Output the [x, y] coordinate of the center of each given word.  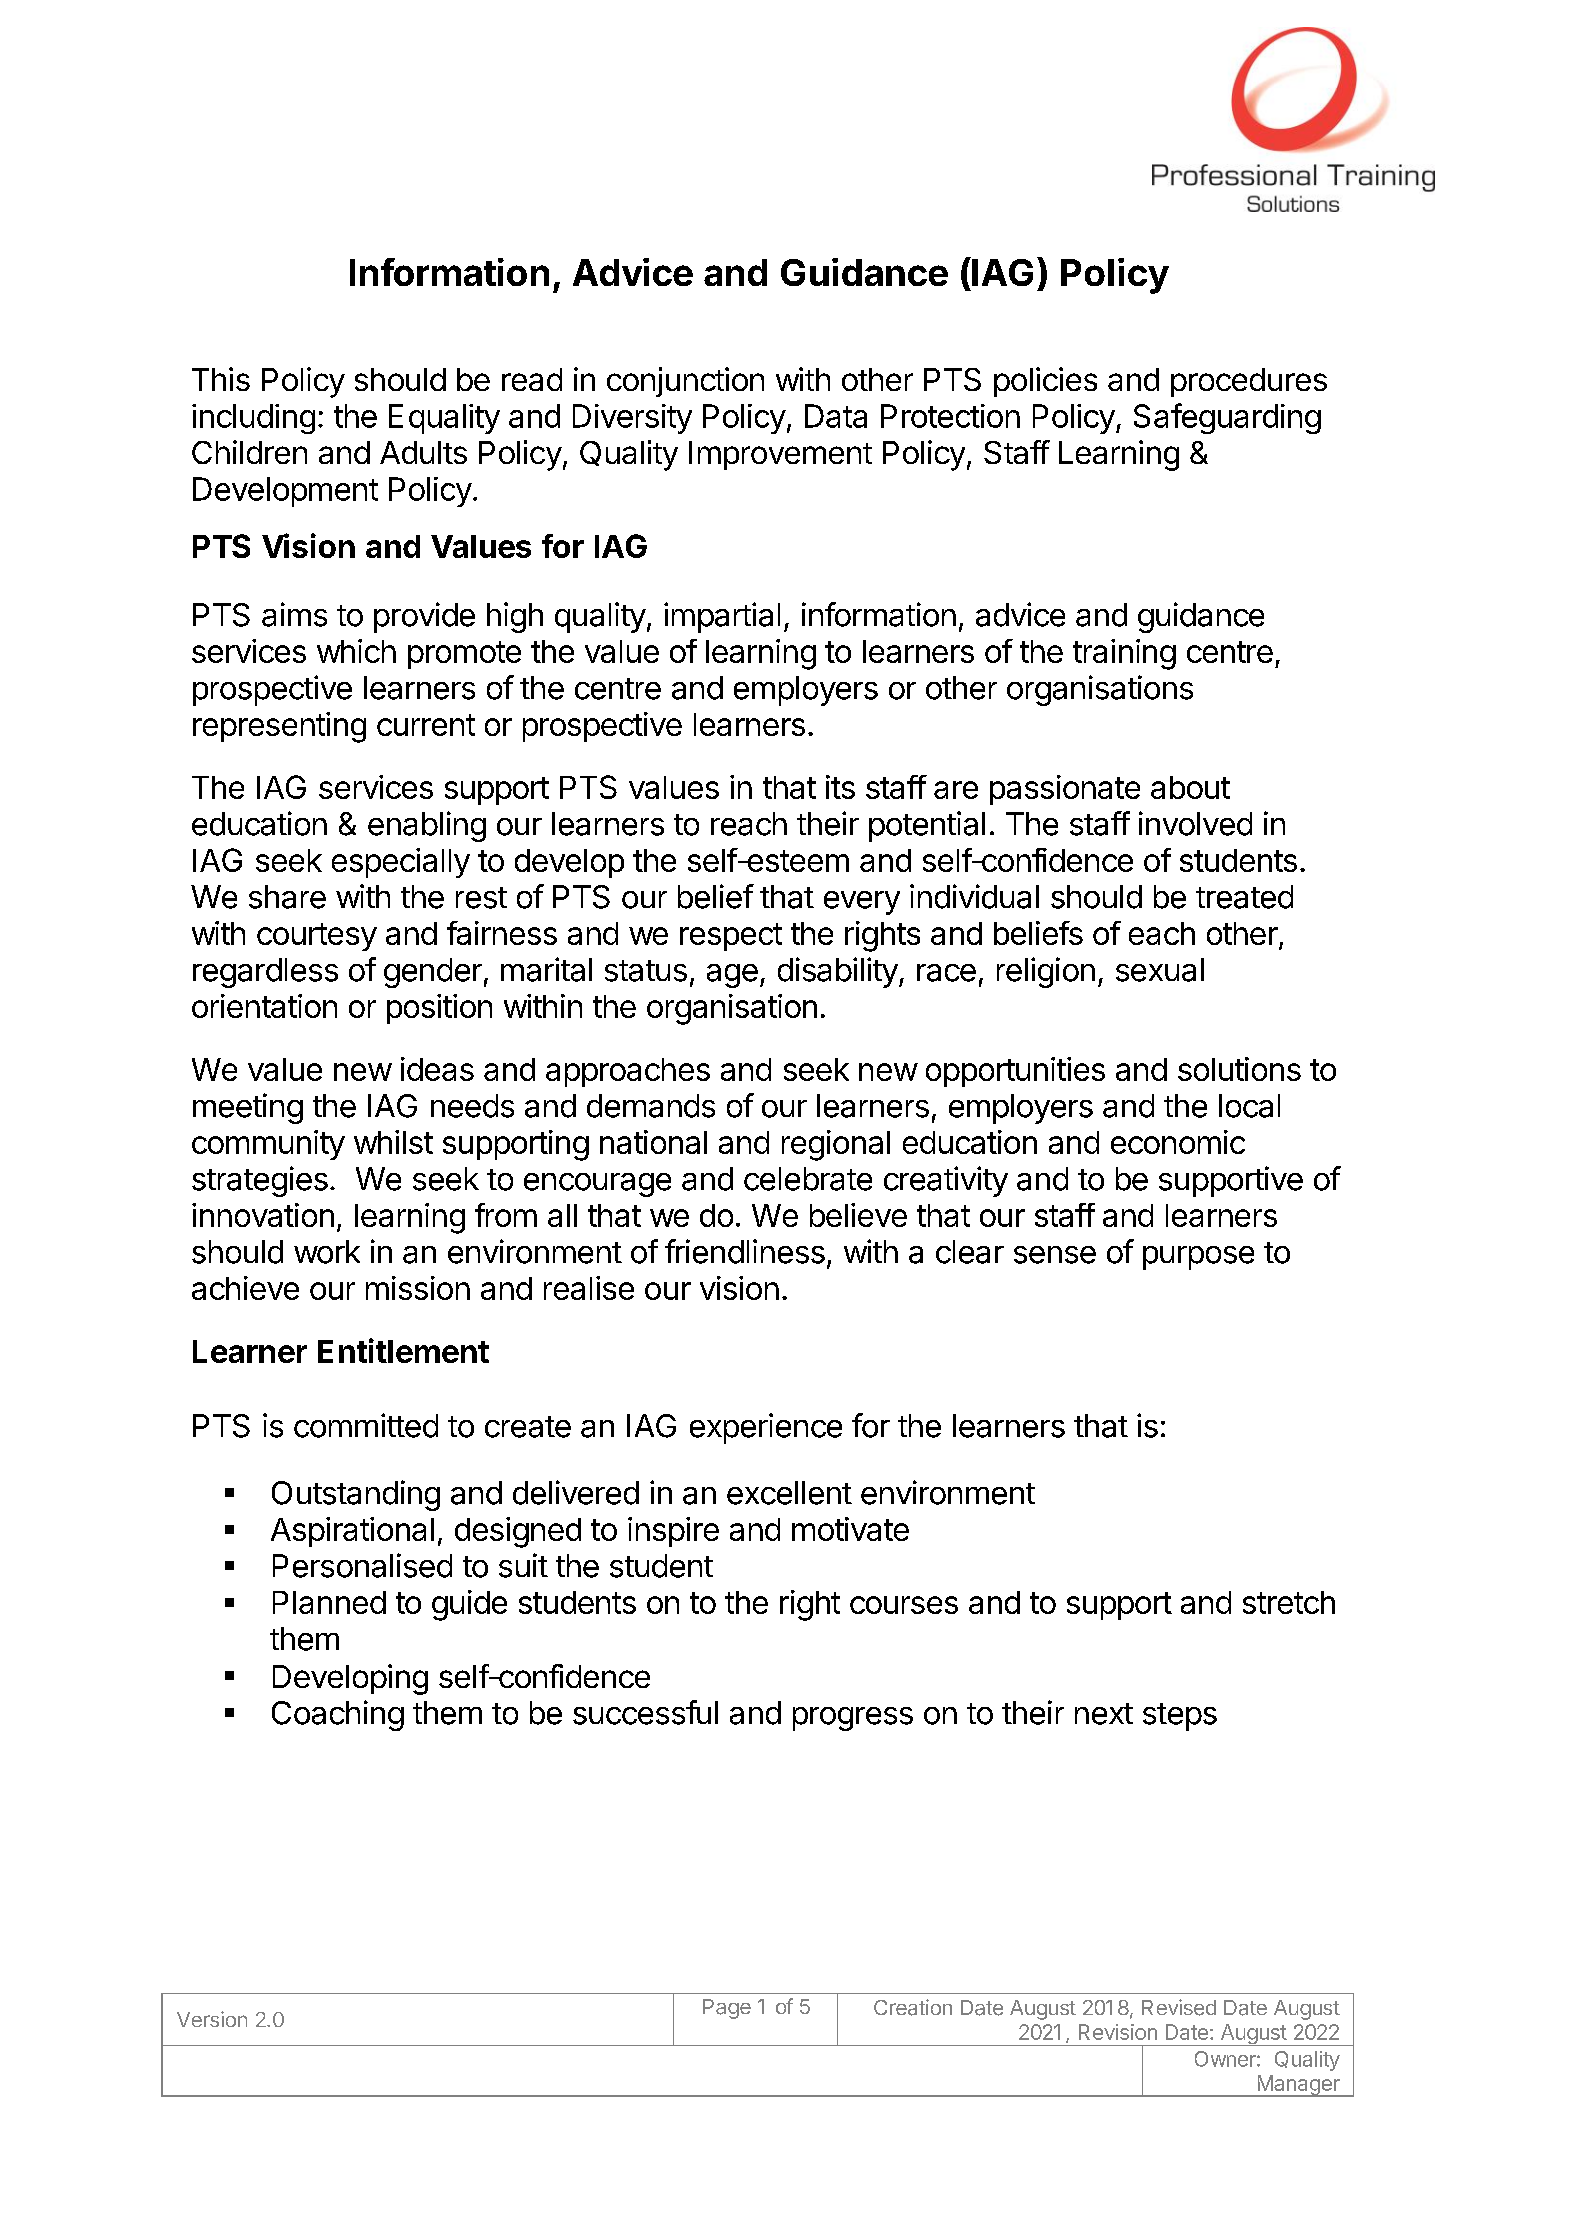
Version [212, 2019]
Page [727, 2009]
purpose [1198, 1258]
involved [1195, 823]
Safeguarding [1227, 418]
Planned [329, 1602]
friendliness [745, 1251]
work [327, 1252]
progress [853, 1719]
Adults [423, 452]
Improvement [780, 455]
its [840, 787]
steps [1180, 1717]
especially [401, 863]
